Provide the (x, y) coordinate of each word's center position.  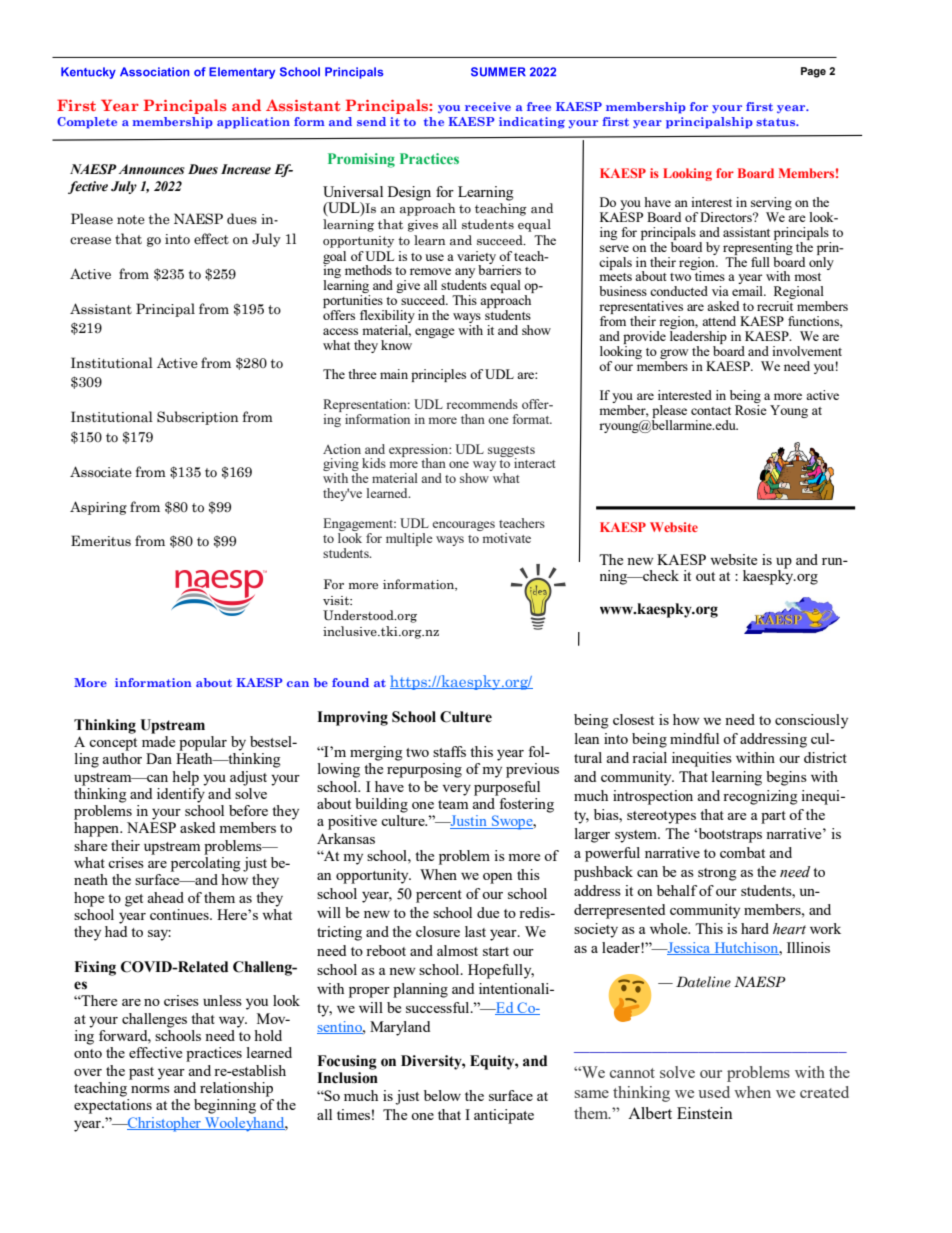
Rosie (751, 410)
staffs (449, 751)
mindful (694, 738)
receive (488, 106)
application (253, 123)
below (442, 1095)
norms (150, 1089)
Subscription (198, 418)
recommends (482, 404)
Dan (159, 758)
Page (813, 72)
